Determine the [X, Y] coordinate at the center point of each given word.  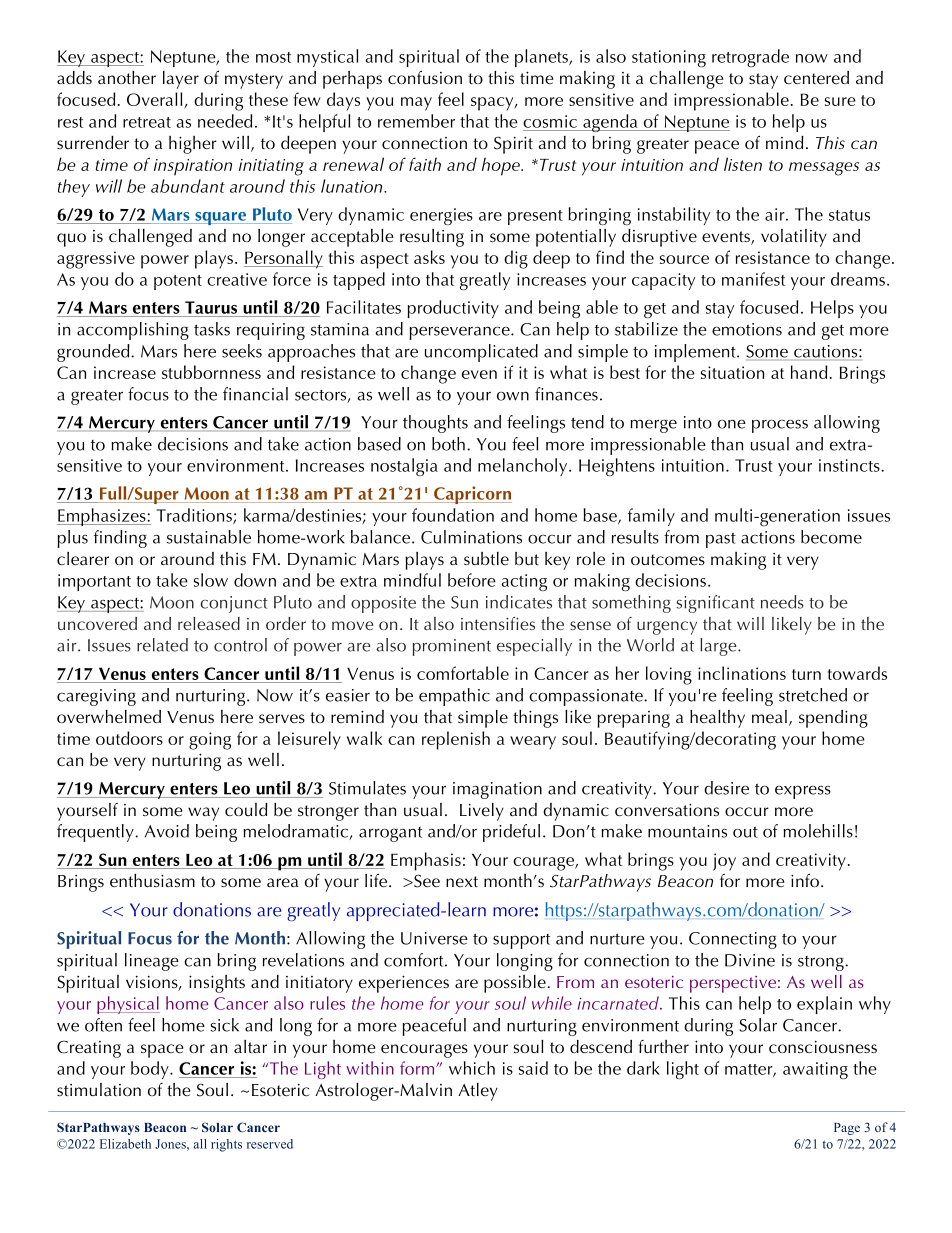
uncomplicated [481, 353]
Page [847, 1129]
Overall [154, 99]
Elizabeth [125, 1144]
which [472, 1068]
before [472, 580]
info [805, 880]
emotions [747, 329]
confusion [425, 77]
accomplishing [133, 331]
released [209, 623]
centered [816, 77]
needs [782, 602]
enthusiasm [152, 880]
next [462, 881]
